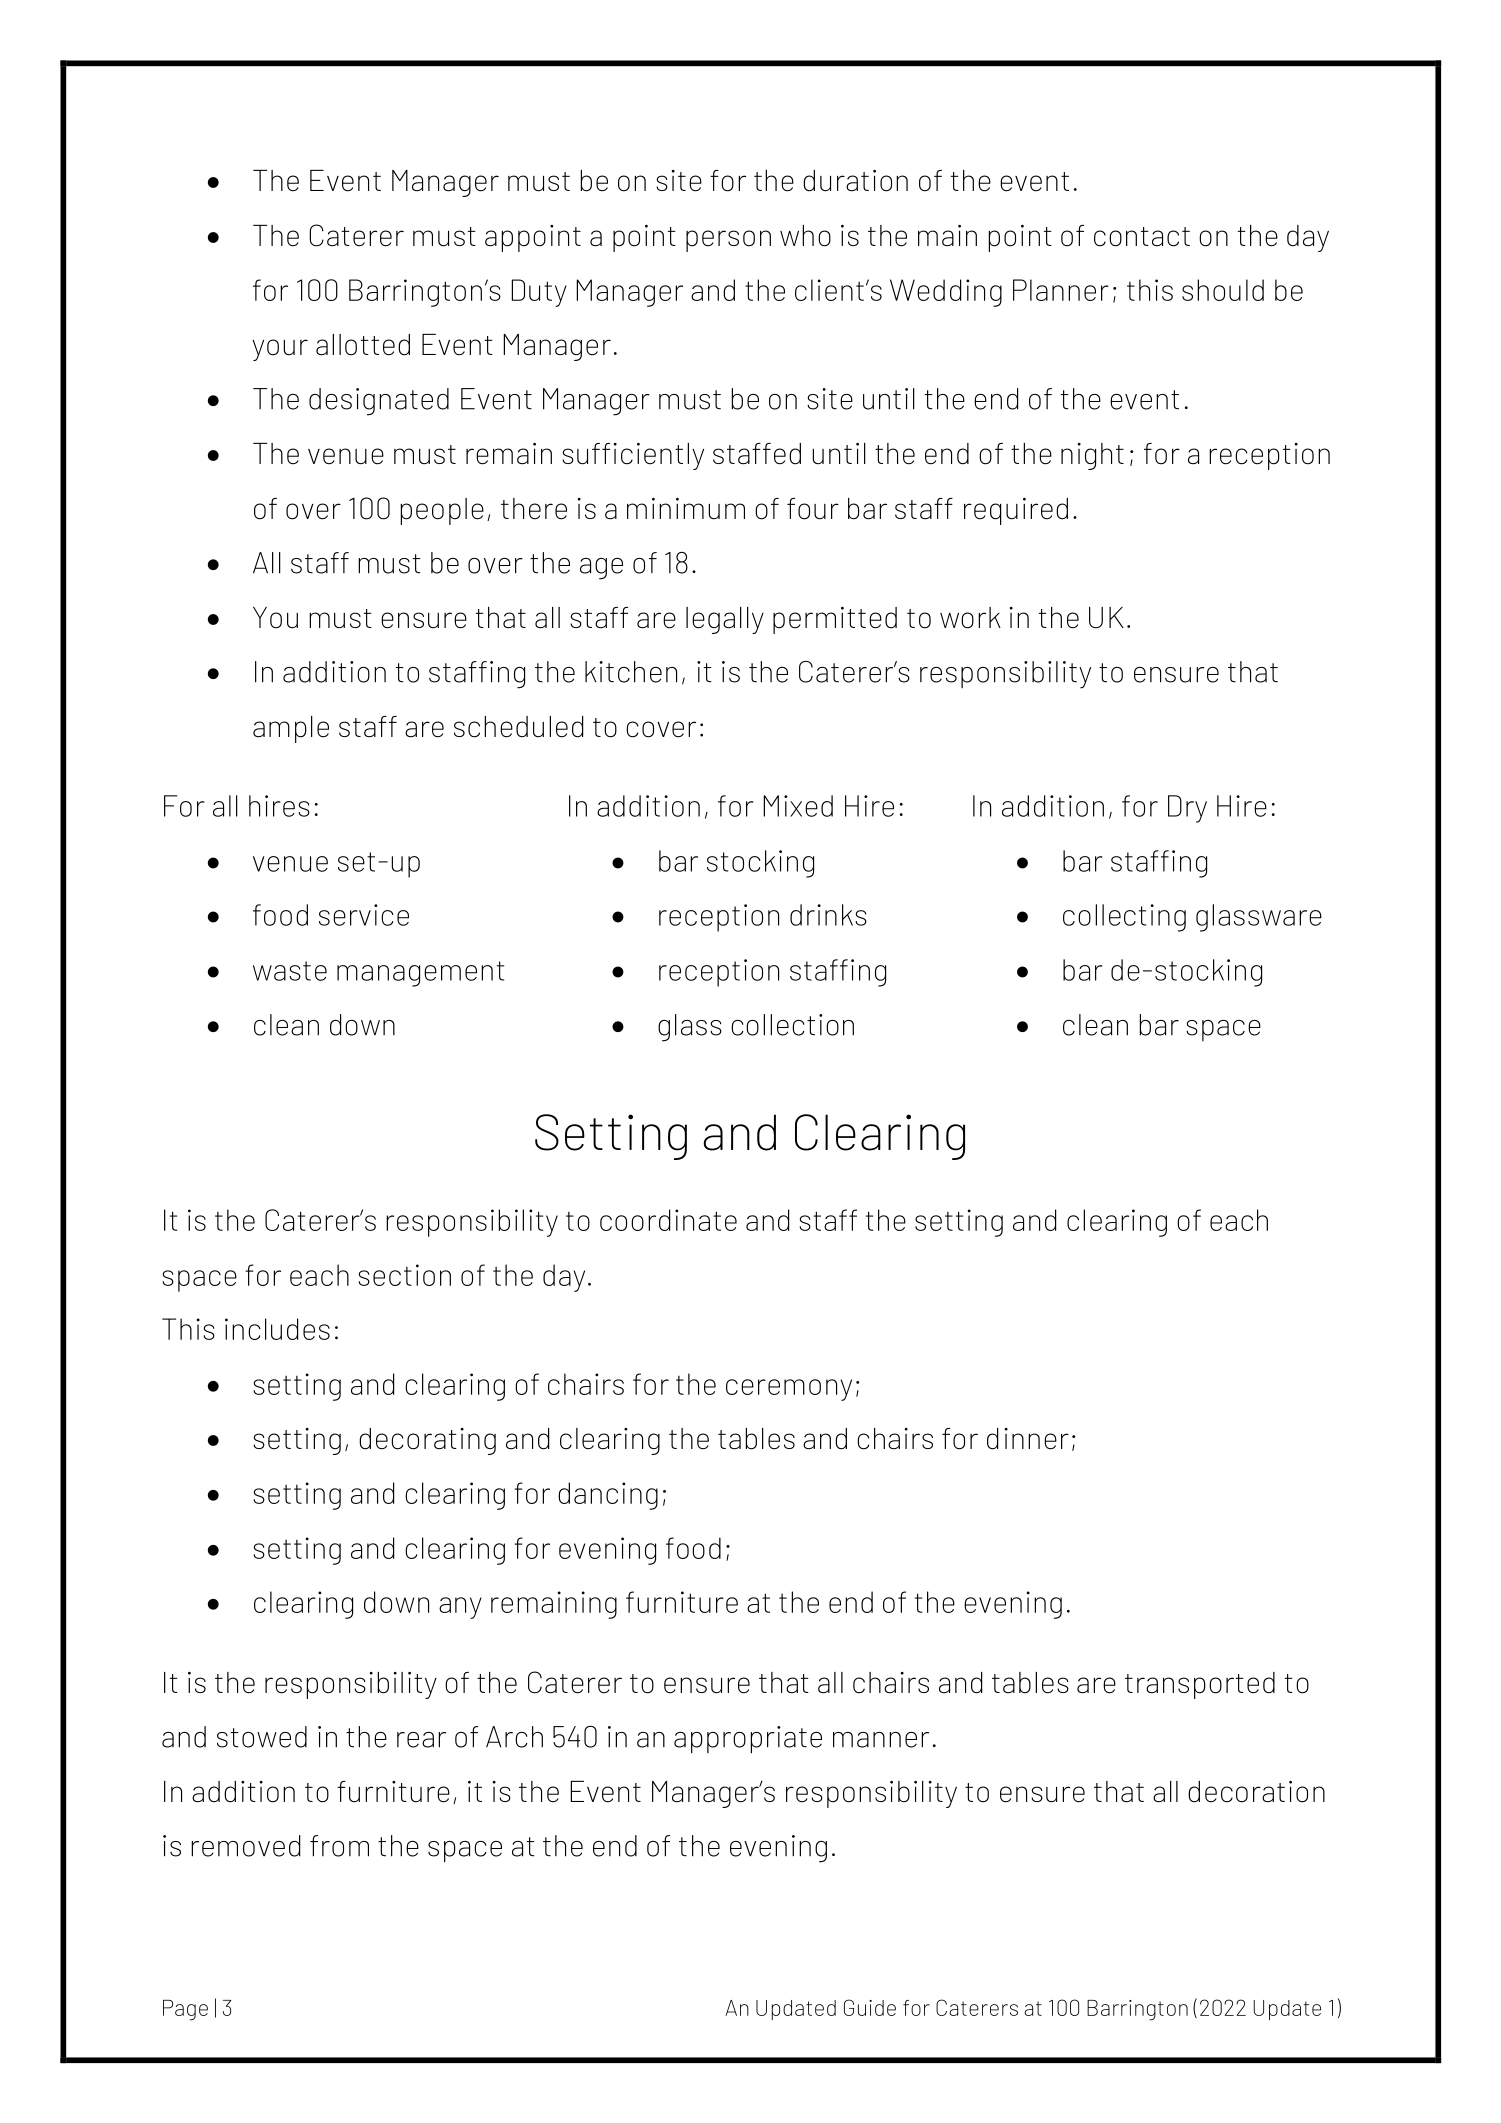  What do you see at coordinates (290, 971) in the document?
I see `waste` at bounding box center [290, 971].
